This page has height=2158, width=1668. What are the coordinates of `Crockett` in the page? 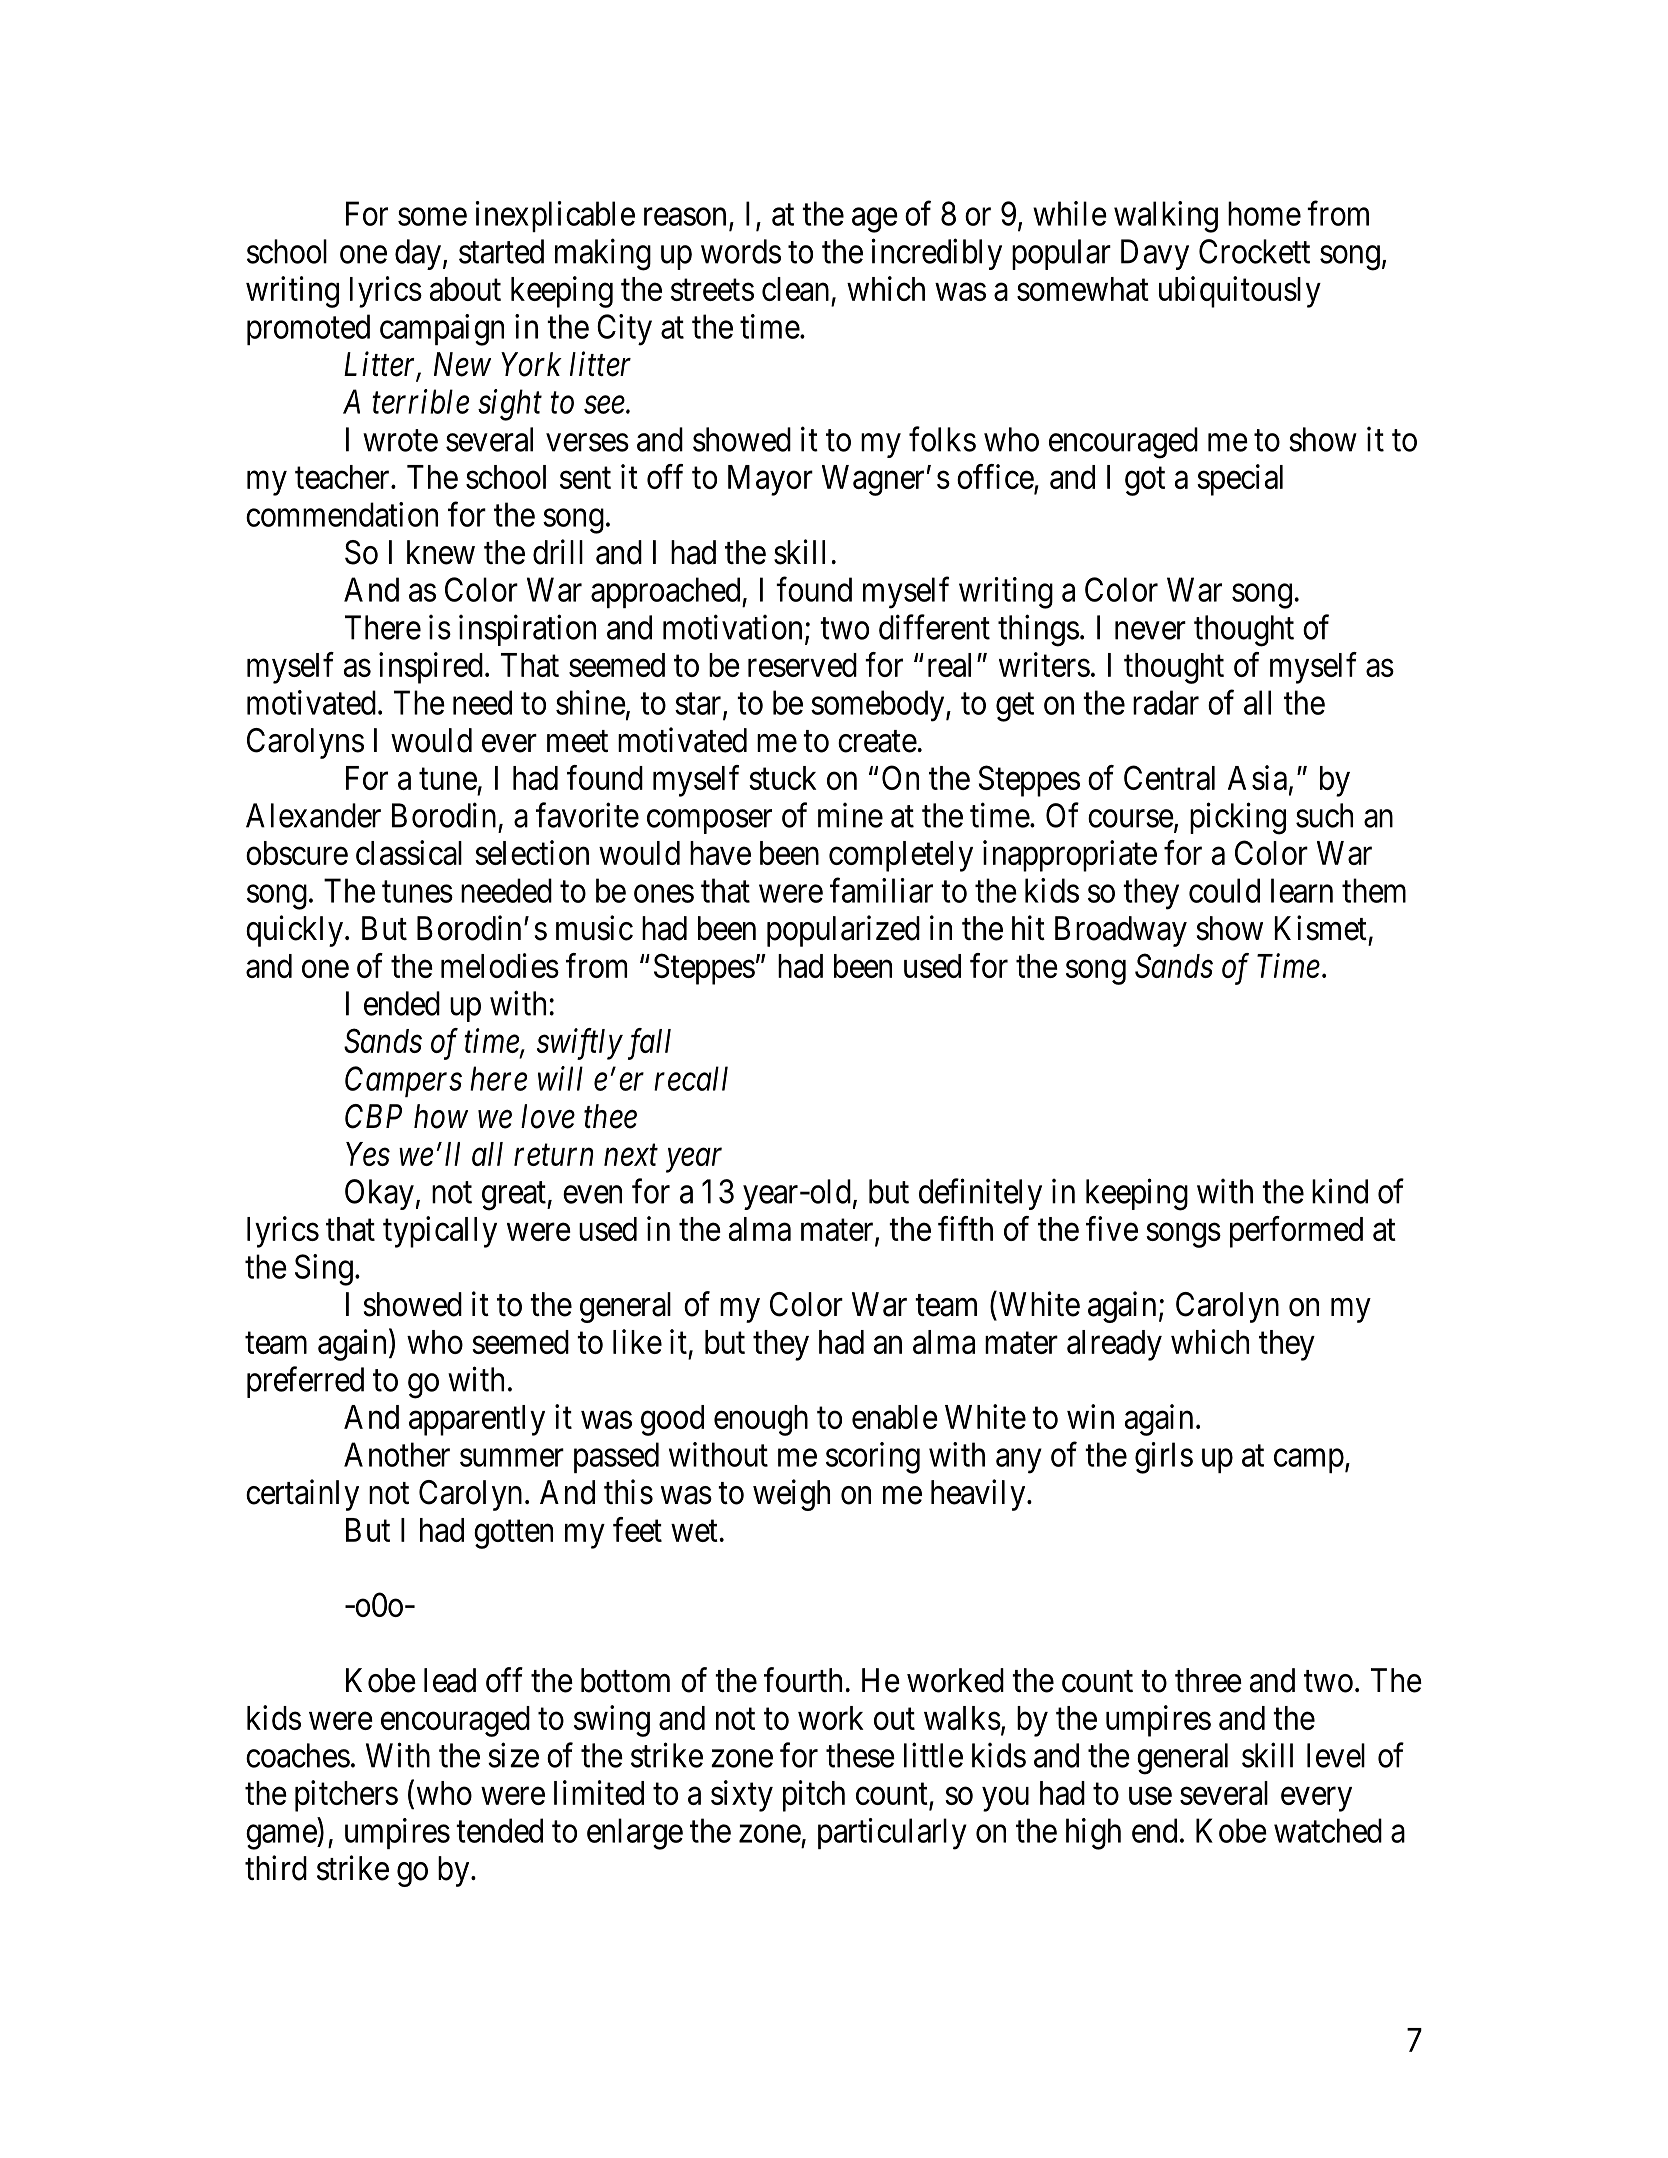 It's located at (1254, 251).
